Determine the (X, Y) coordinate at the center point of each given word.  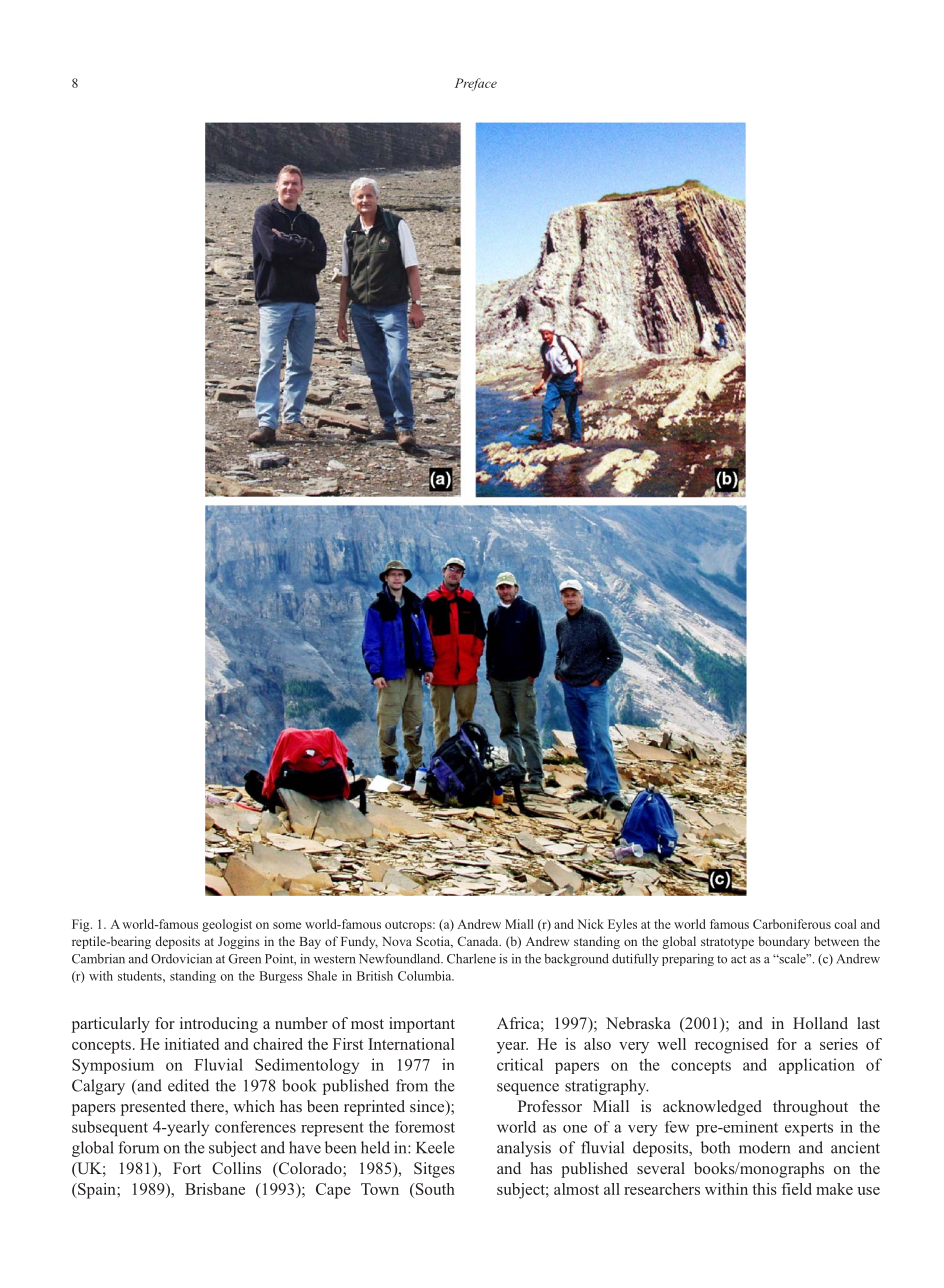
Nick (590, 924)
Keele (435, 1147)
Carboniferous (792, 924)
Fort (187, 1168)
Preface (476, 84)
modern (764, 1147)
